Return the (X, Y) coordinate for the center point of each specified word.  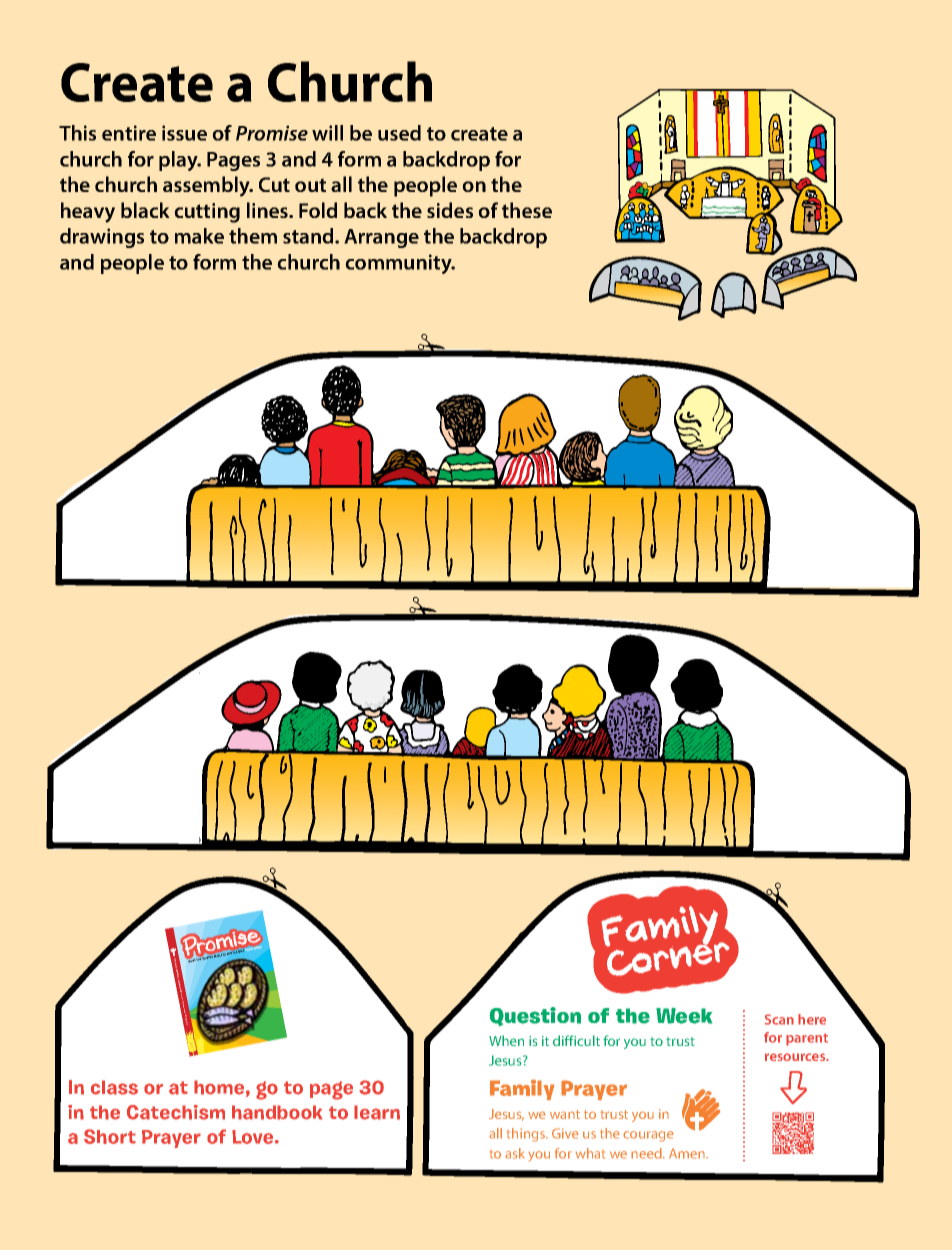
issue (184, 133)
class (114, 1087)
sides (450, 210)
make (199, 236)
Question (535, 1016)
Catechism (176, 1112)
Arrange (381, 238)
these (527, 210)
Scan (779, 1019)
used (399, 133)
